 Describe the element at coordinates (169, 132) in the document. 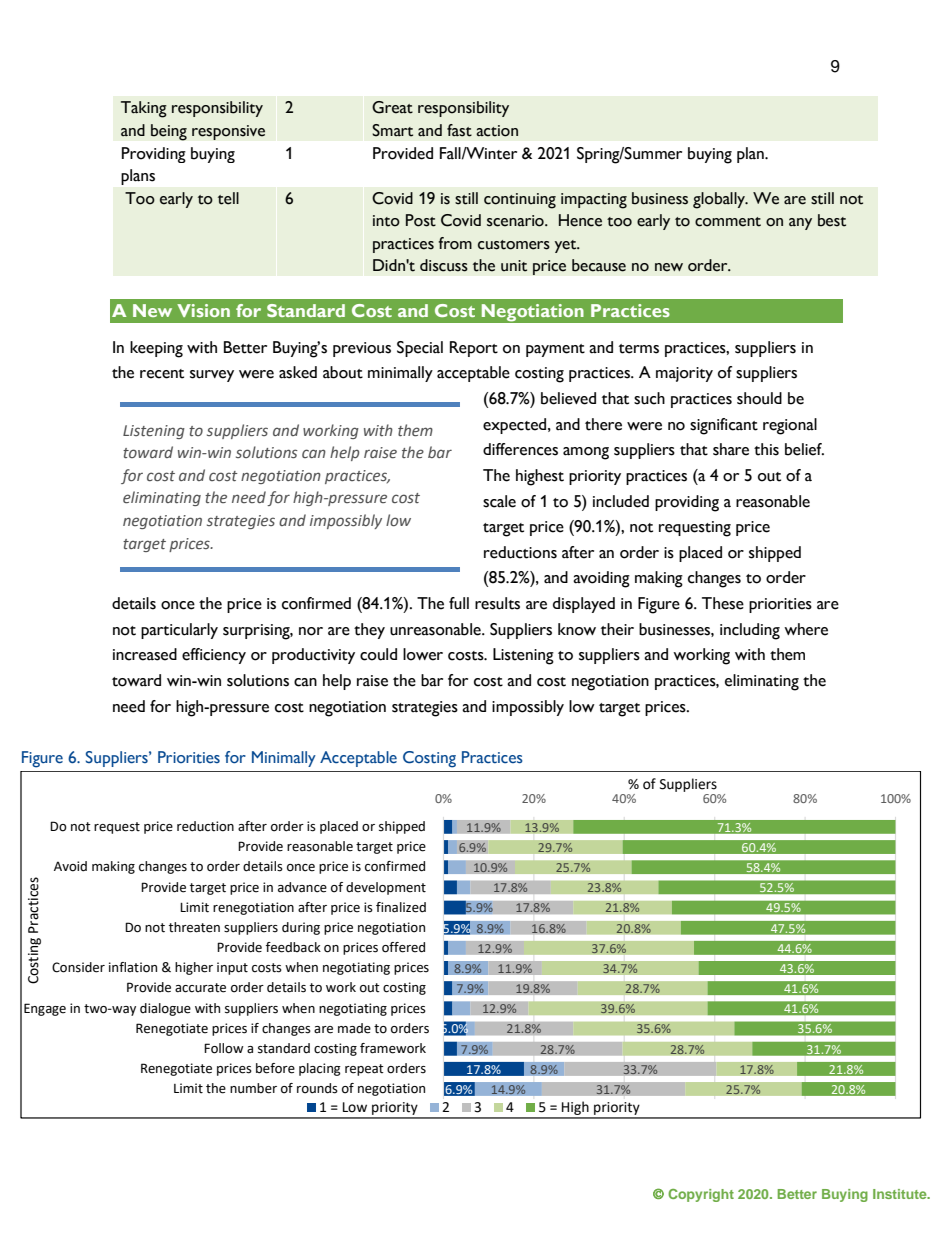

I see `being` at that location.
